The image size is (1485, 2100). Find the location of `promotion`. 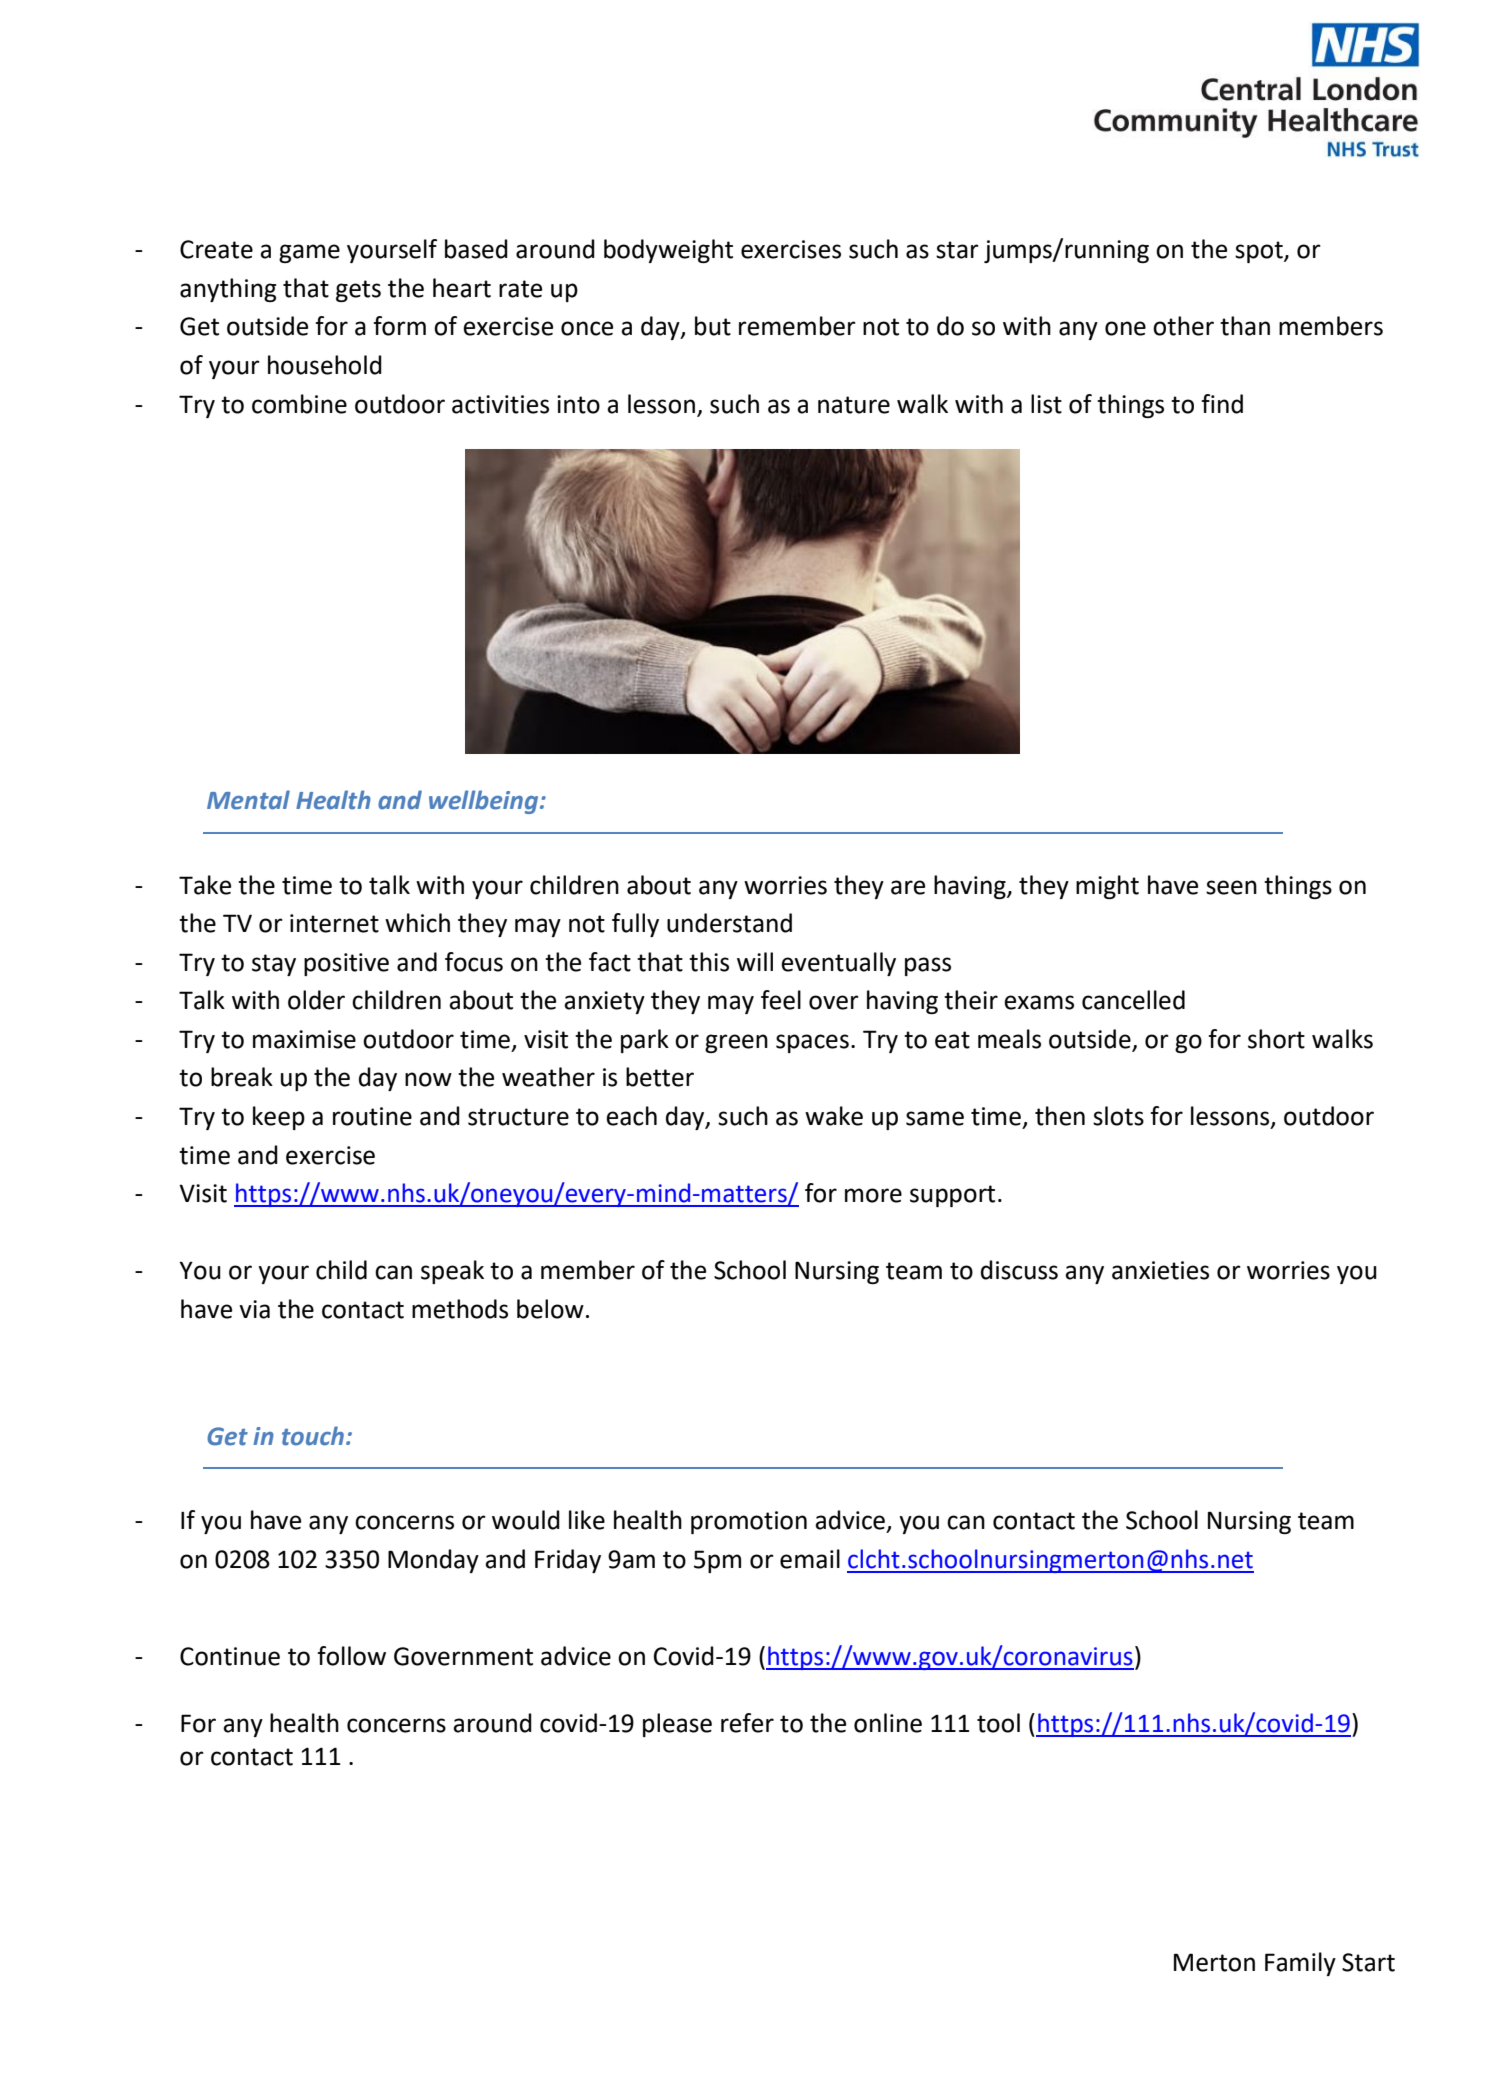

promotion is located at coordinates (749, 1522).
